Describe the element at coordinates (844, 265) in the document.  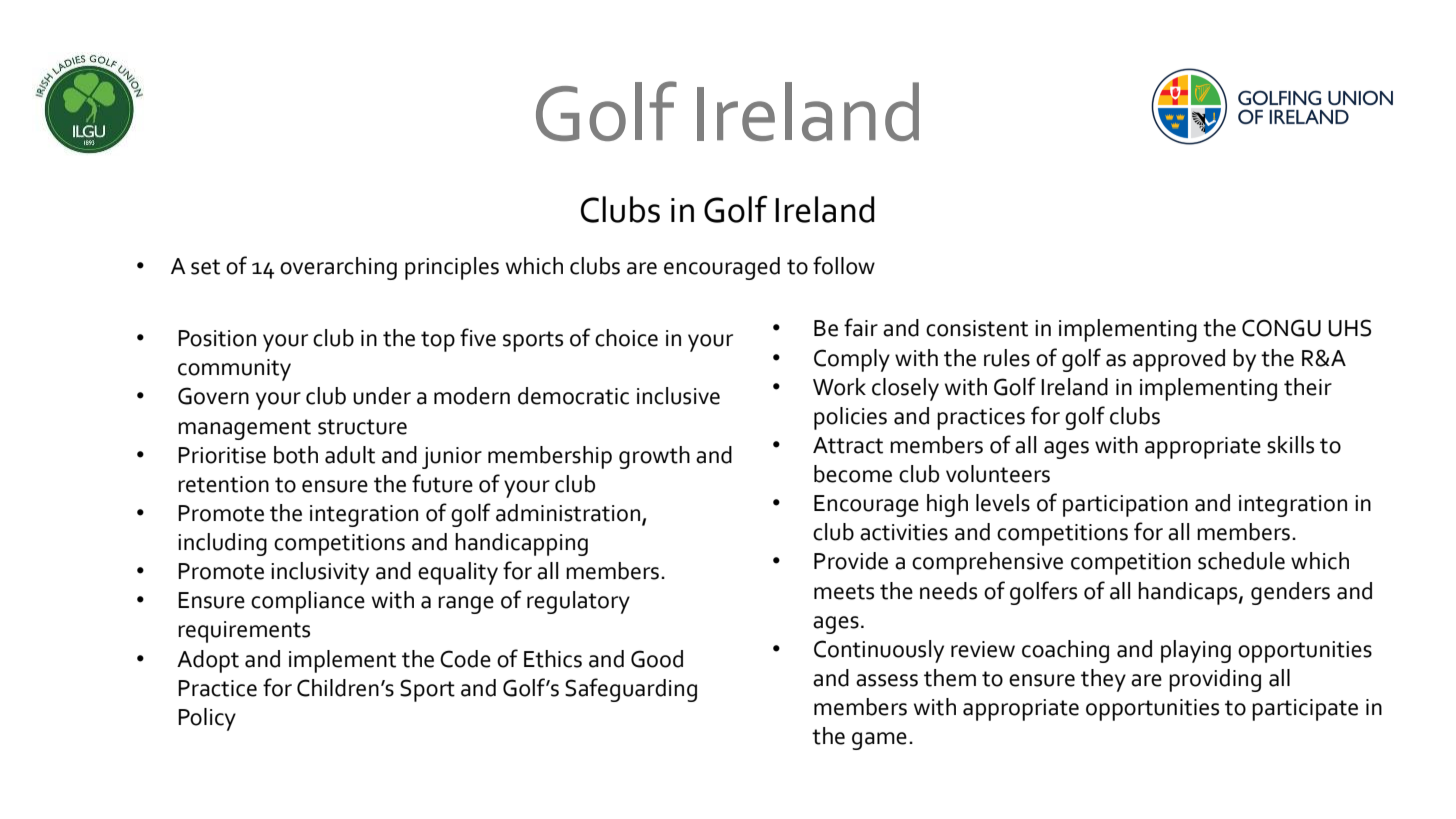
I see `follow` at that location.
